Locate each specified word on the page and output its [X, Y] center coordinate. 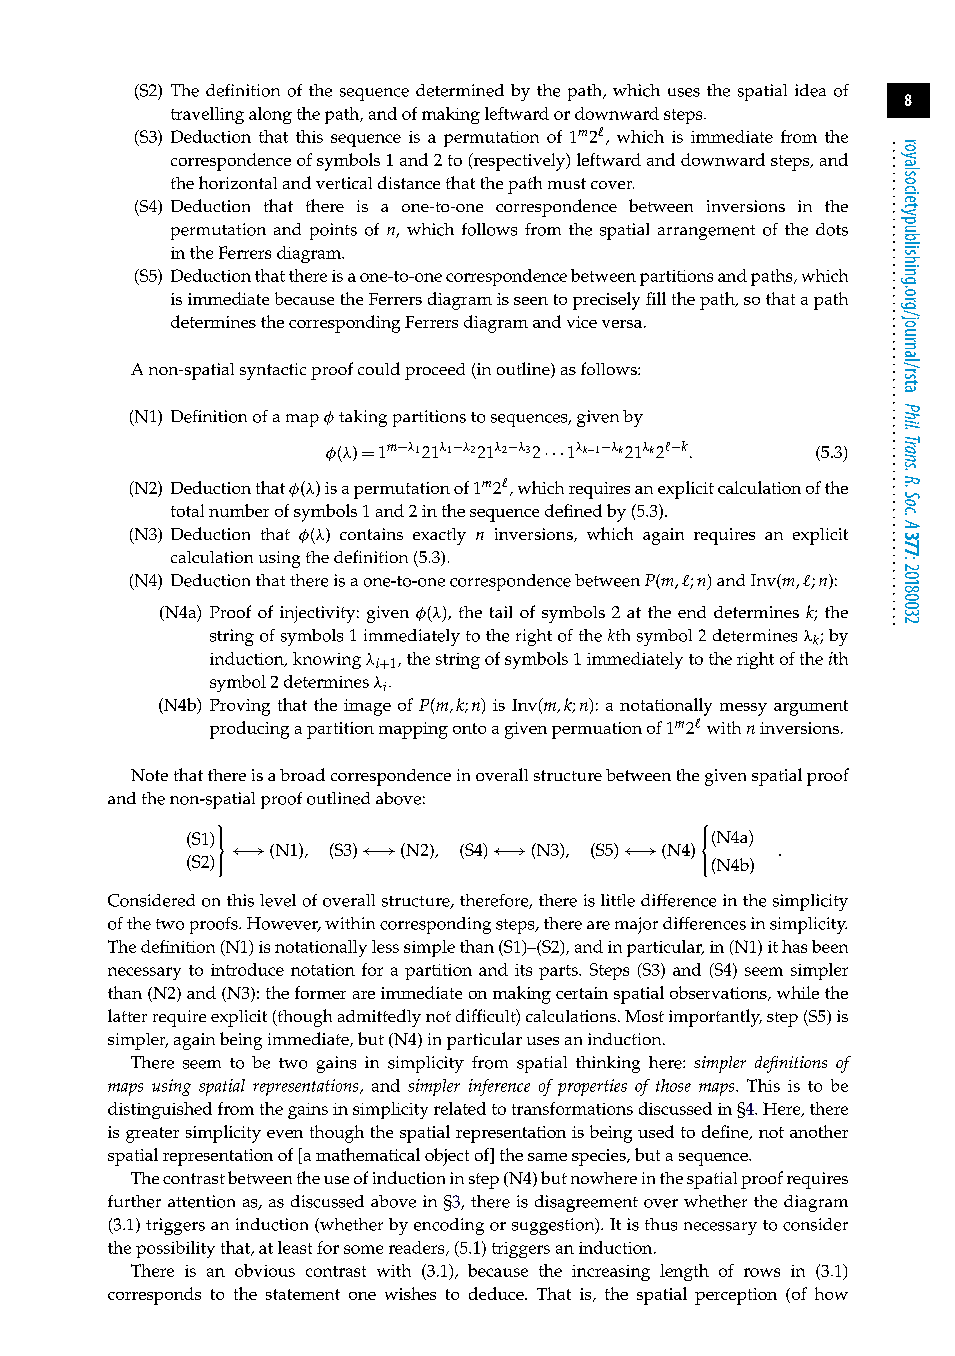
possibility [175, 1249]
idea [810, 90]
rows [762, 1272]
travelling [207, 115]
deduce [497, 1293]
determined [460, 90]
